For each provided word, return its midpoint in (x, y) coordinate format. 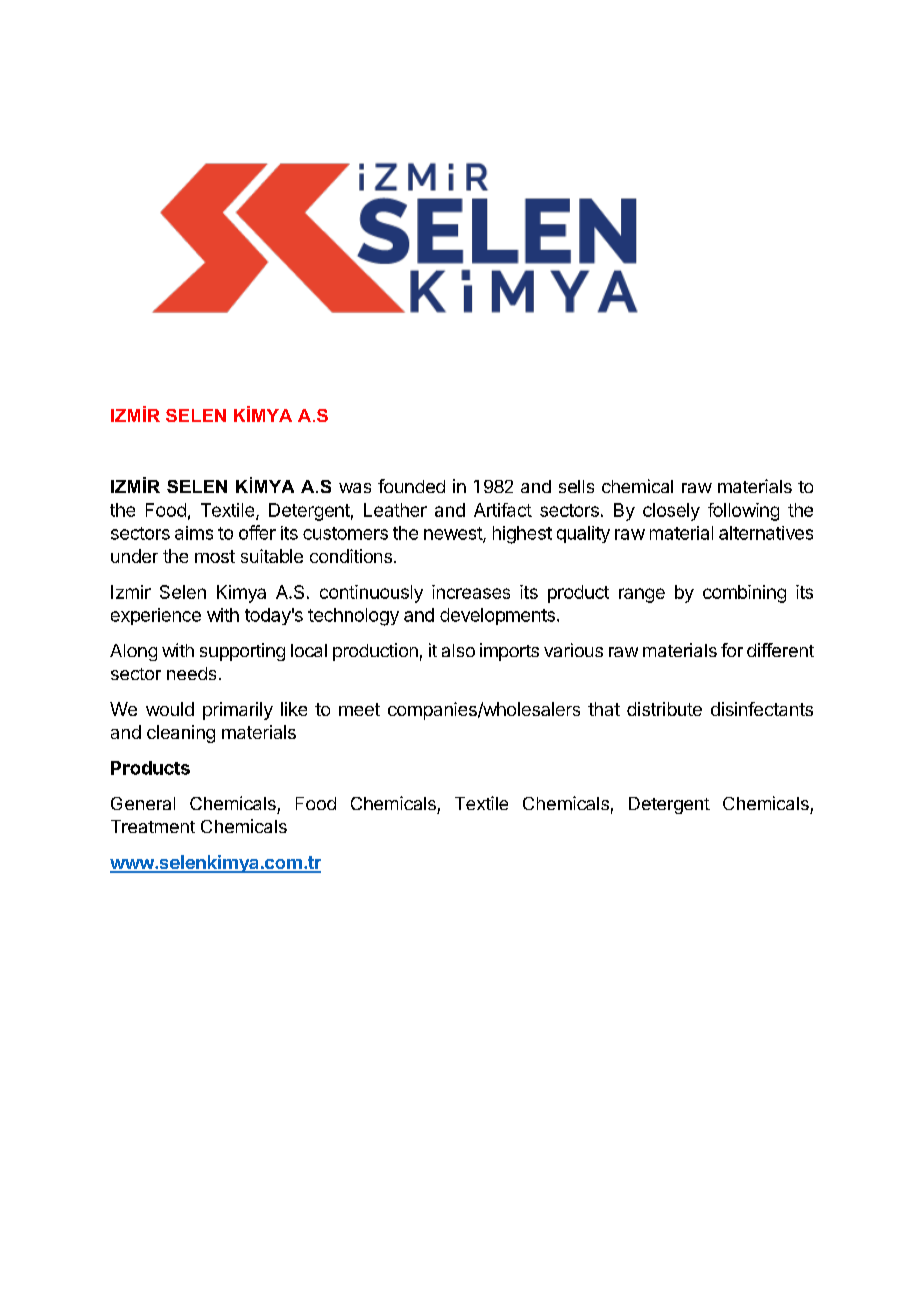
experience (156, 616)
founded (411, 486)
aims (194, 533)
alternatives (766, 533)
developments (497, 616)
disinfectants (762, 709)
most (215, 556)
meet (359, 709)
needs (191, 673)
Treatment (153, 826)
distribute (664, 709)
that (604, 709)
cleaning (181, 734)
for (732, 650)
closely (671, 512)
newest (454, 534)
